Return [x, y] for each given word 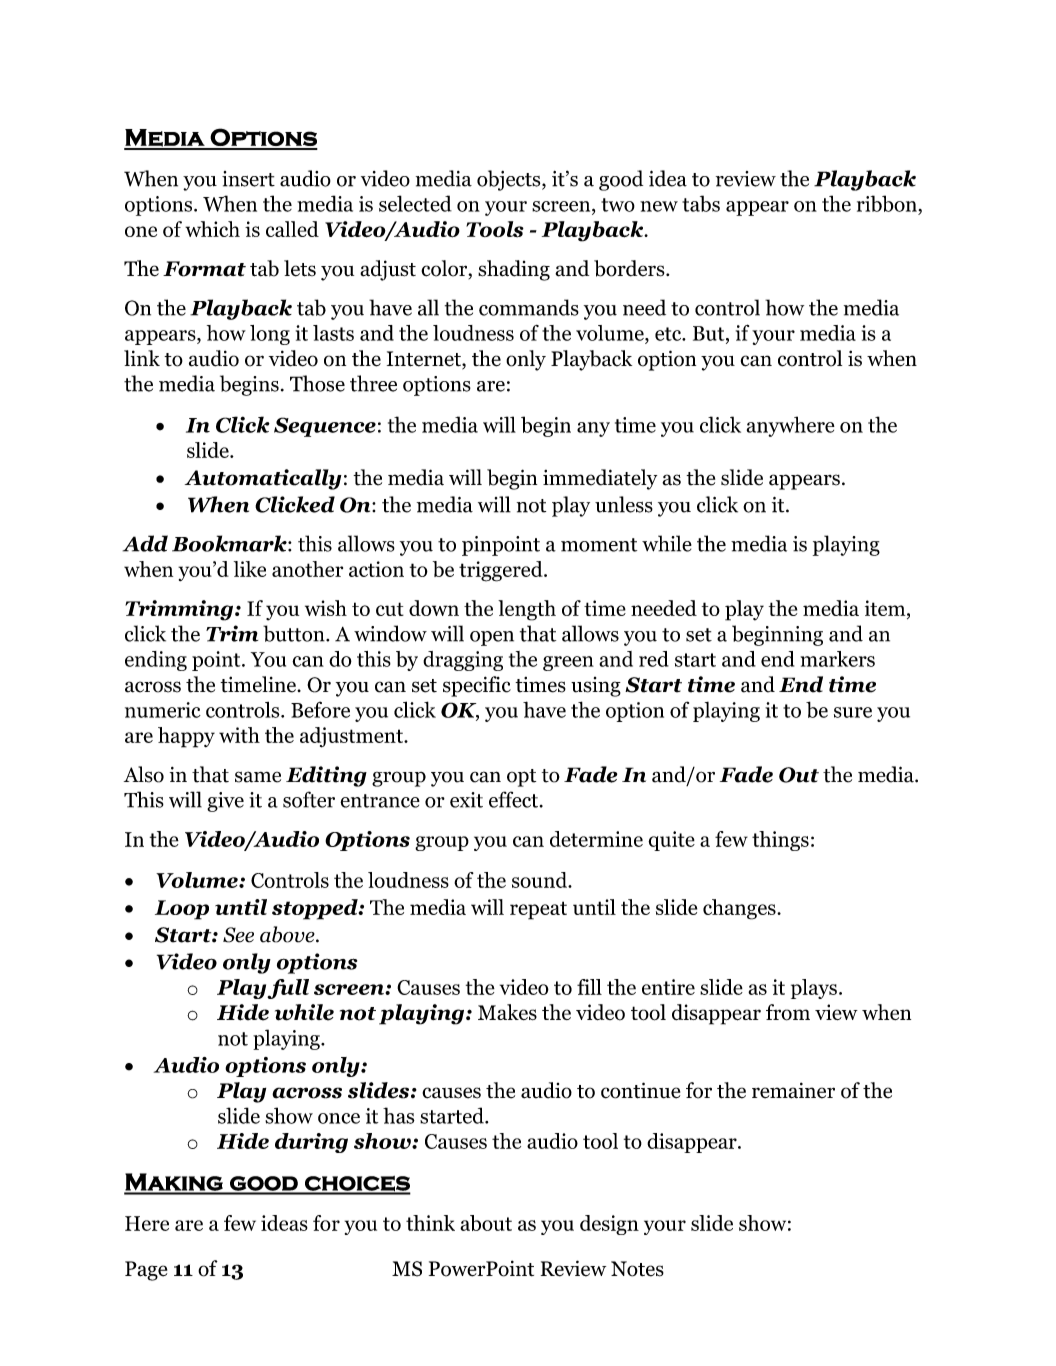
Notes [637, 1269]
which [212, 229]
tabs [701, 203]
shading [514, 270]
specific [477, 686]
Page [146, 1271]
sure [853, 712]
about [486, 1223]
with [239, 735]
